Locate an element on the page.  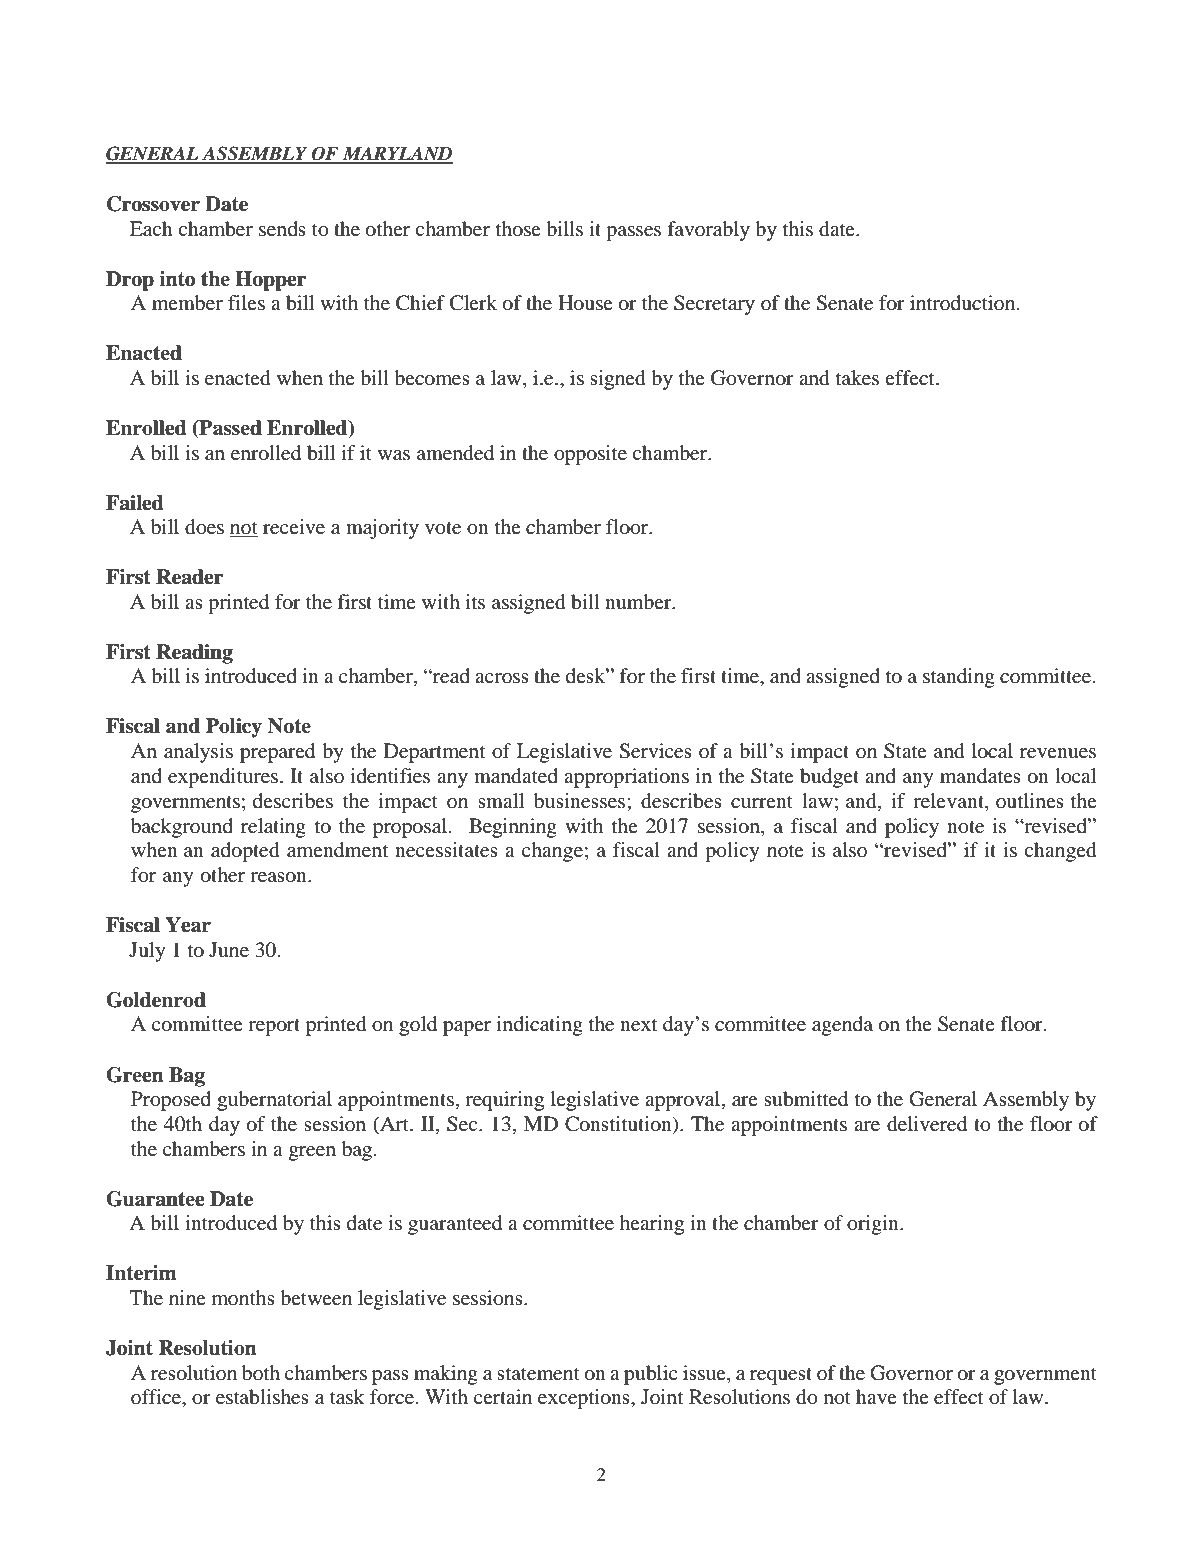
both is located at coordinates (261, 1373).
